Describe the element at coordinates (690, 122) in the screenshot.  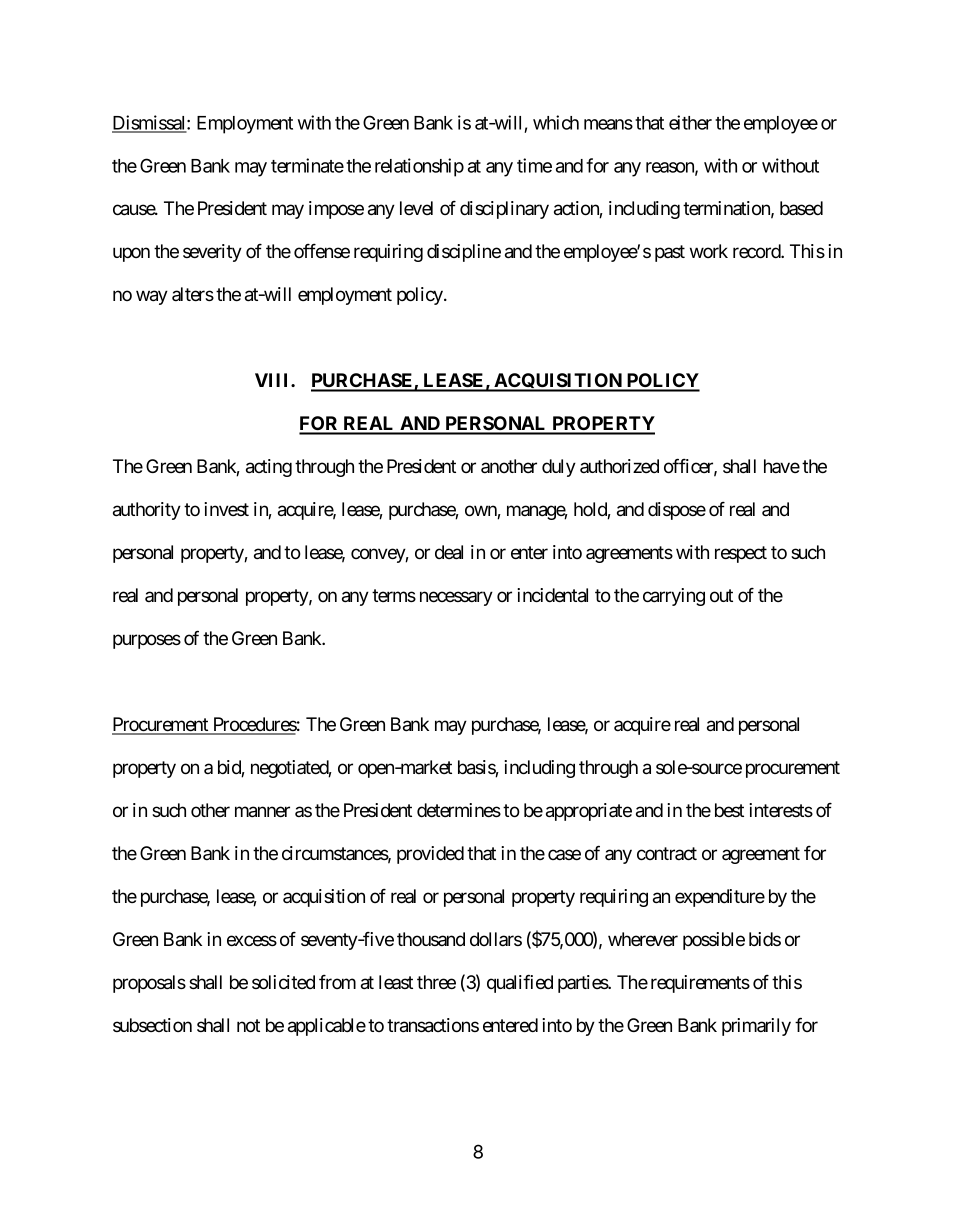
I see `either` at that location.
